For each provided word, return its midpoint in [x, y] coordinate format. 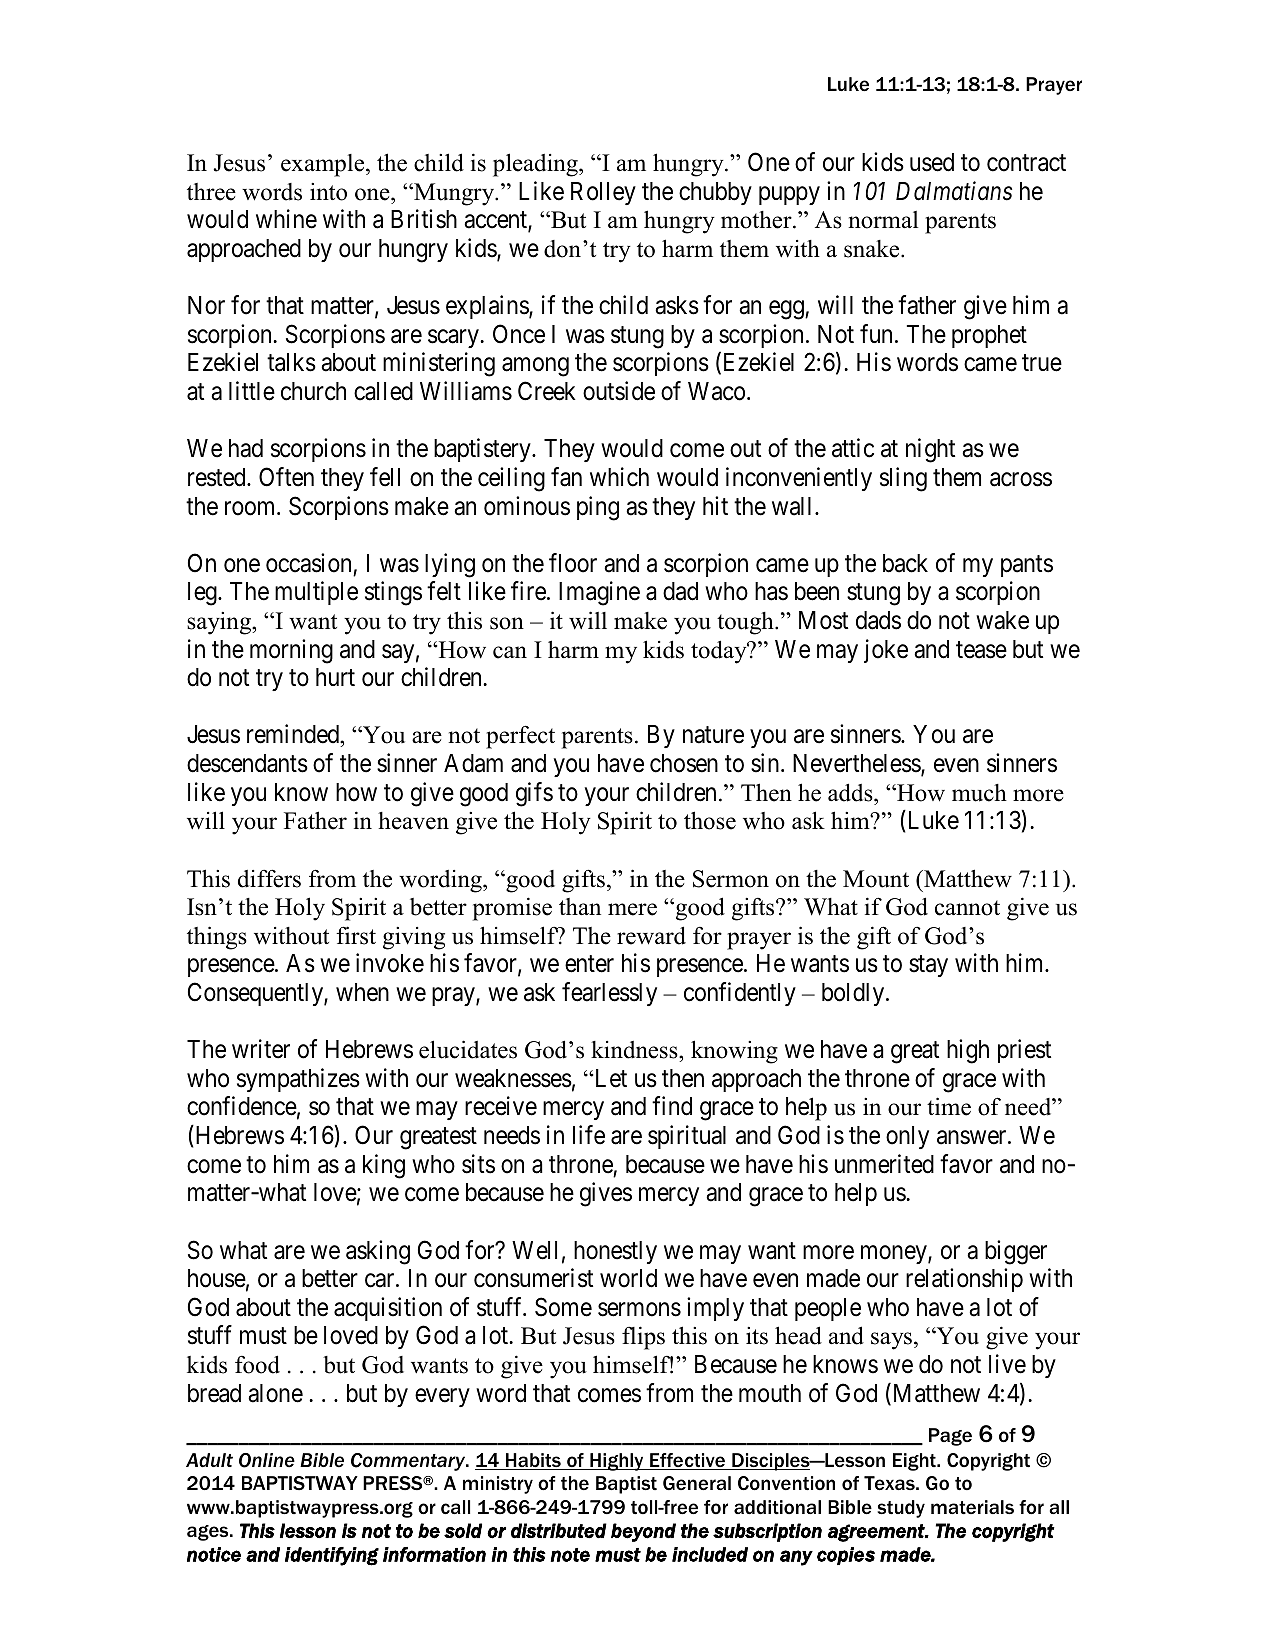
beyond [643, 1532]
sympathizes [298, 1080]
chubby [715, 193]
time [949, 1106]
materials [972, 1507]
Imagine [599, 593]
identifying [332, 1556]
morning [291, 651]
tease [981, 650]
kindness [635, 1051]
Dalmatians [954, 191]
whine [286, 219]
